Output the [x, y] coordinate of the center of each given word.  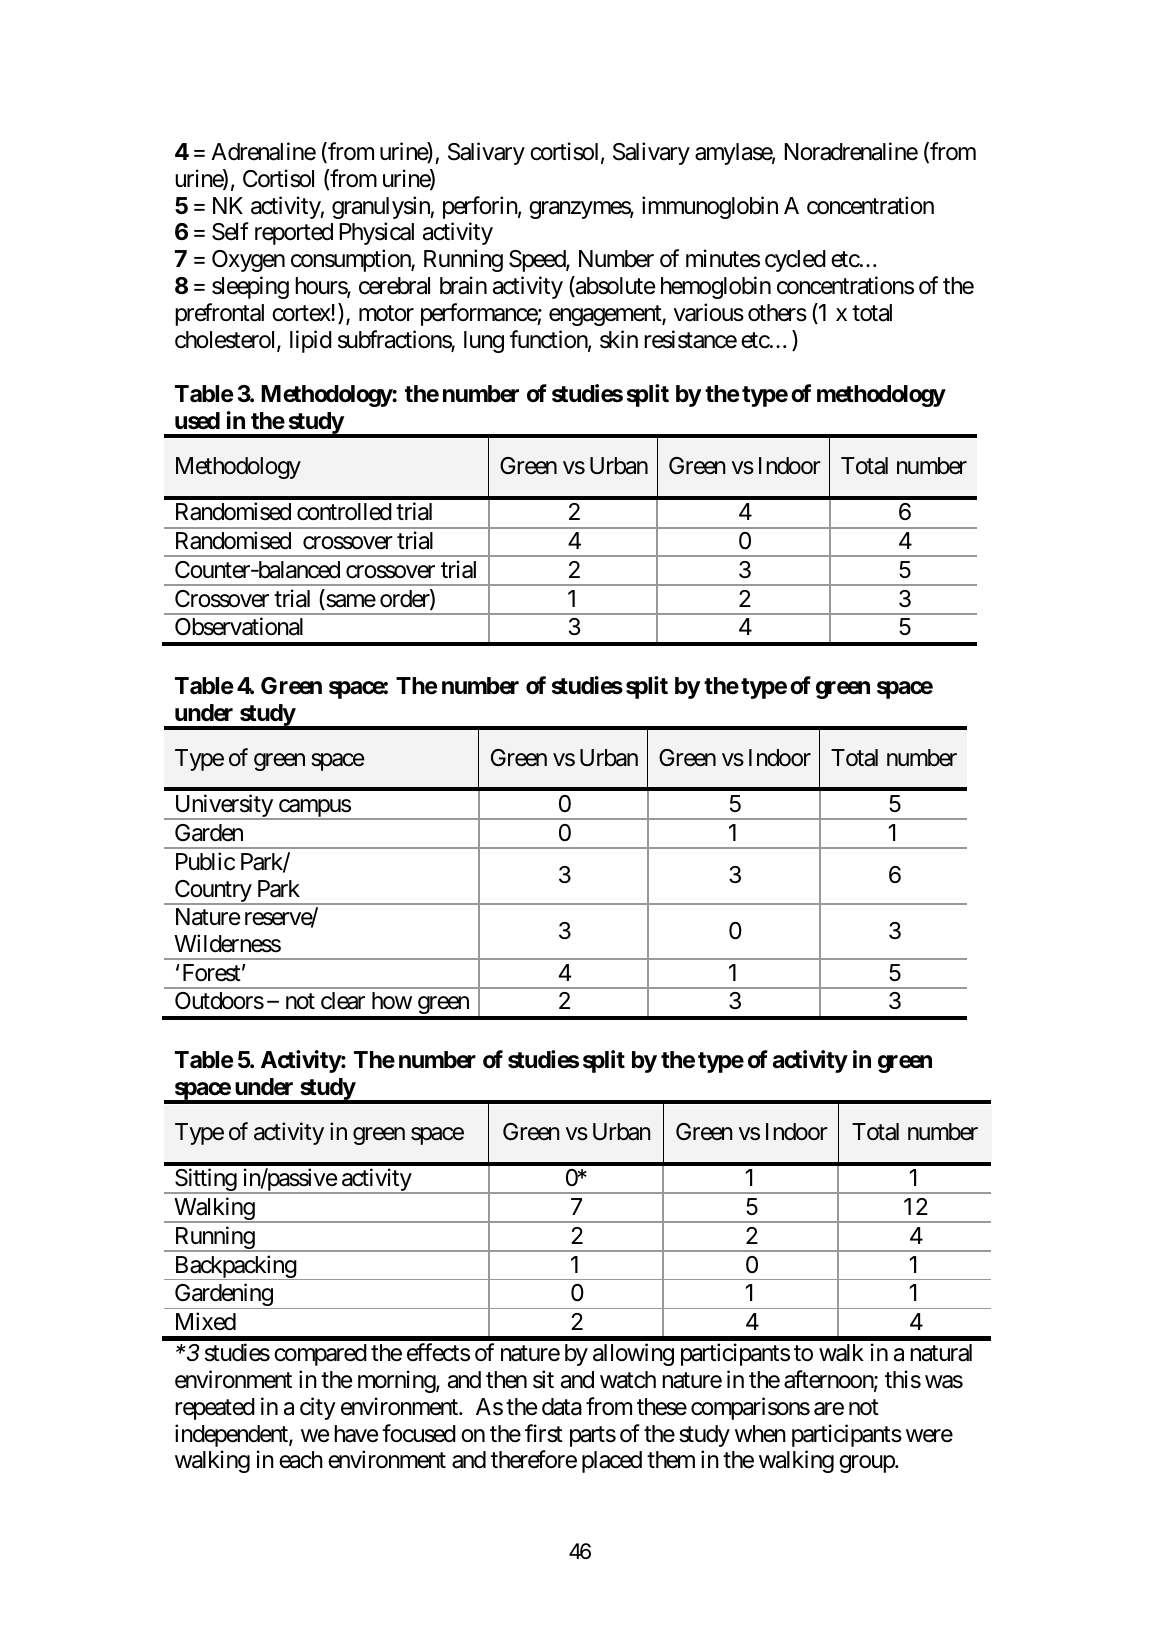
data [562, 1407]
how [392, 1000]
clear [343, 1001]
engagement [606, 316]
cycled [795, 261]
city [318, 1408]
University [223, 807]
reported [294, 234]
